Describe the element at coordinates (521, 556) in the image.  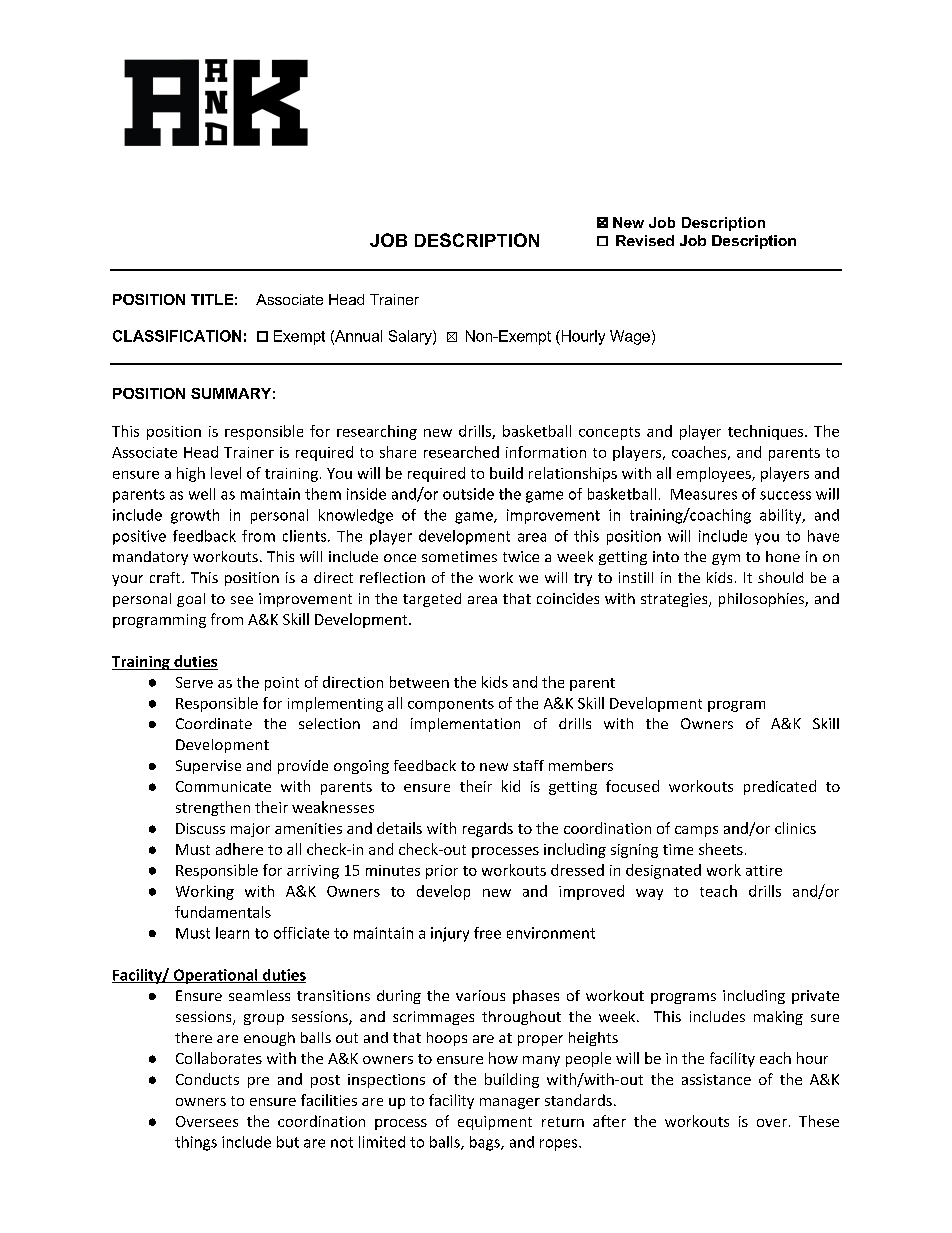
I see `twice` at that location.
